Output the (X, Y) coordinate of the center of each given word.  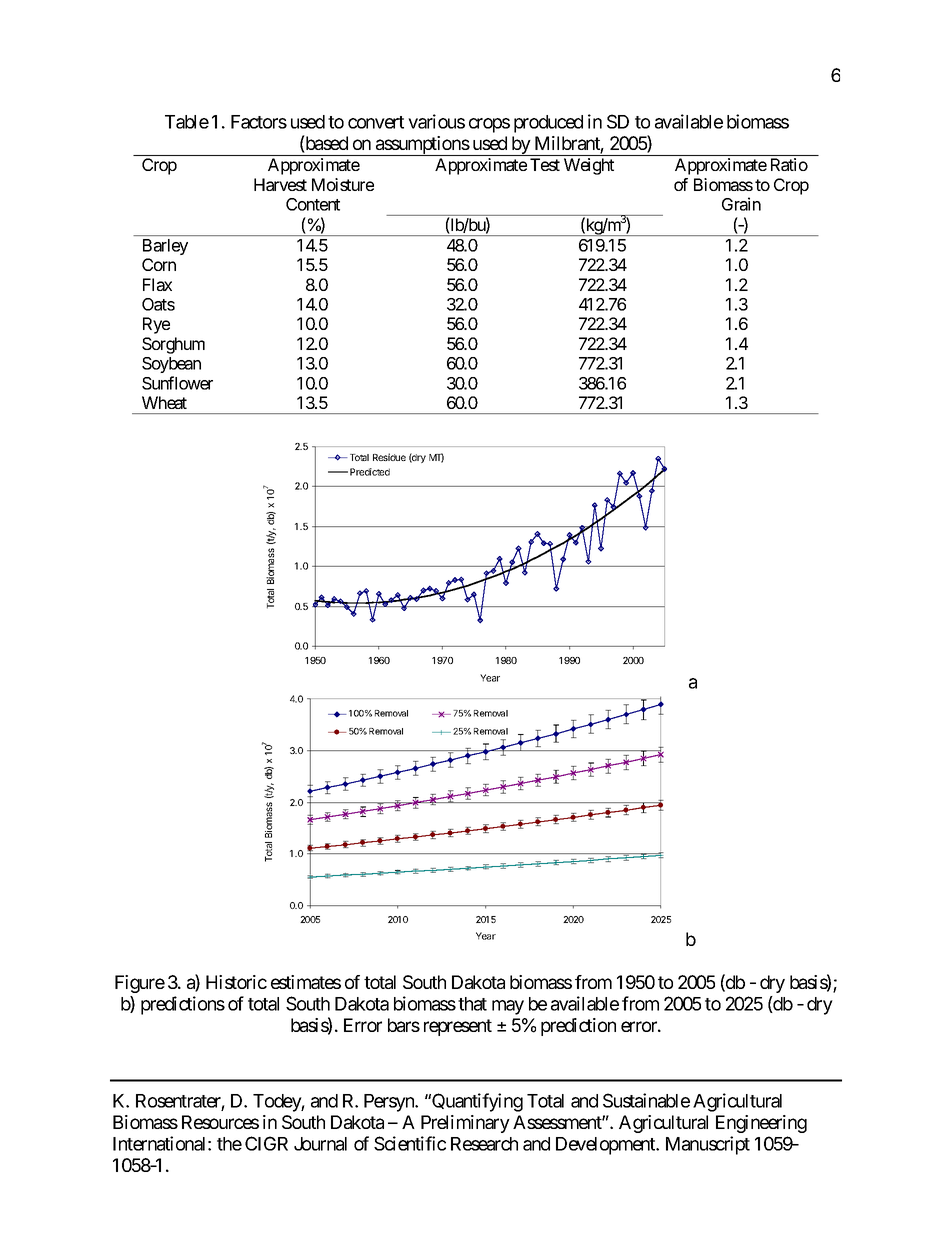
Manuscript (708, 1145)
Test (545, 164)
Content (313, 204)
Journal (320, 1144)
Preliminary (465, 1124)
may (508, 1007)
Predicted (370, 472)
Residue (389, 457)
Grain (741, 204)
